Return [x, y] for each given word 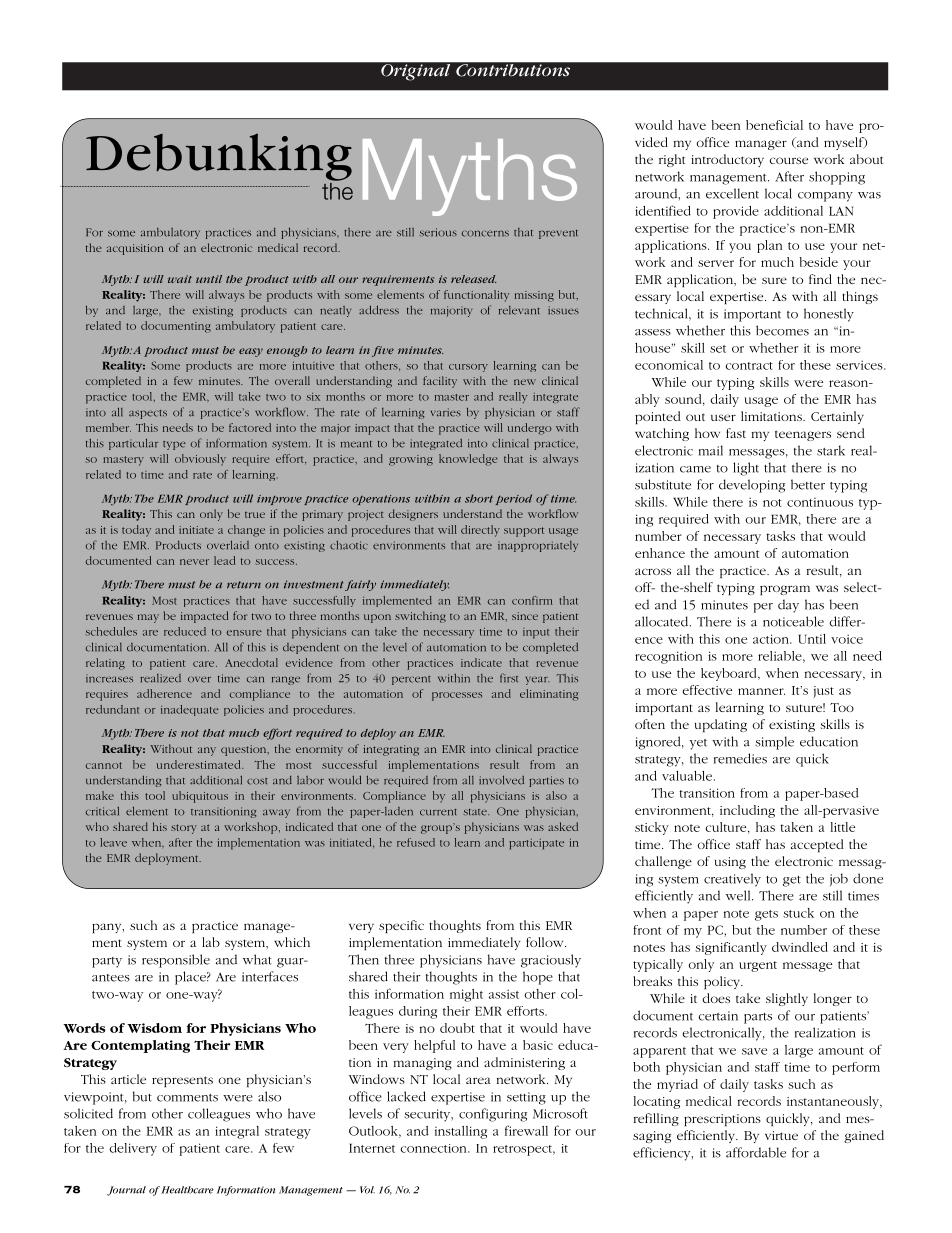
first [509, 678]
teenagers [803, 435]
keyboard [730, 674]
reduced [185, 631]
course [789, 160]
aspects [148, 414]
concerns [485, 233]
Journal [126, 1191]
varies [446, 412]
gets [766, 915]
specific [401, 926]
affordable [756, 1152]
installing [461, 1132]
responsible [176, 961]
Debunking [219, 157]
